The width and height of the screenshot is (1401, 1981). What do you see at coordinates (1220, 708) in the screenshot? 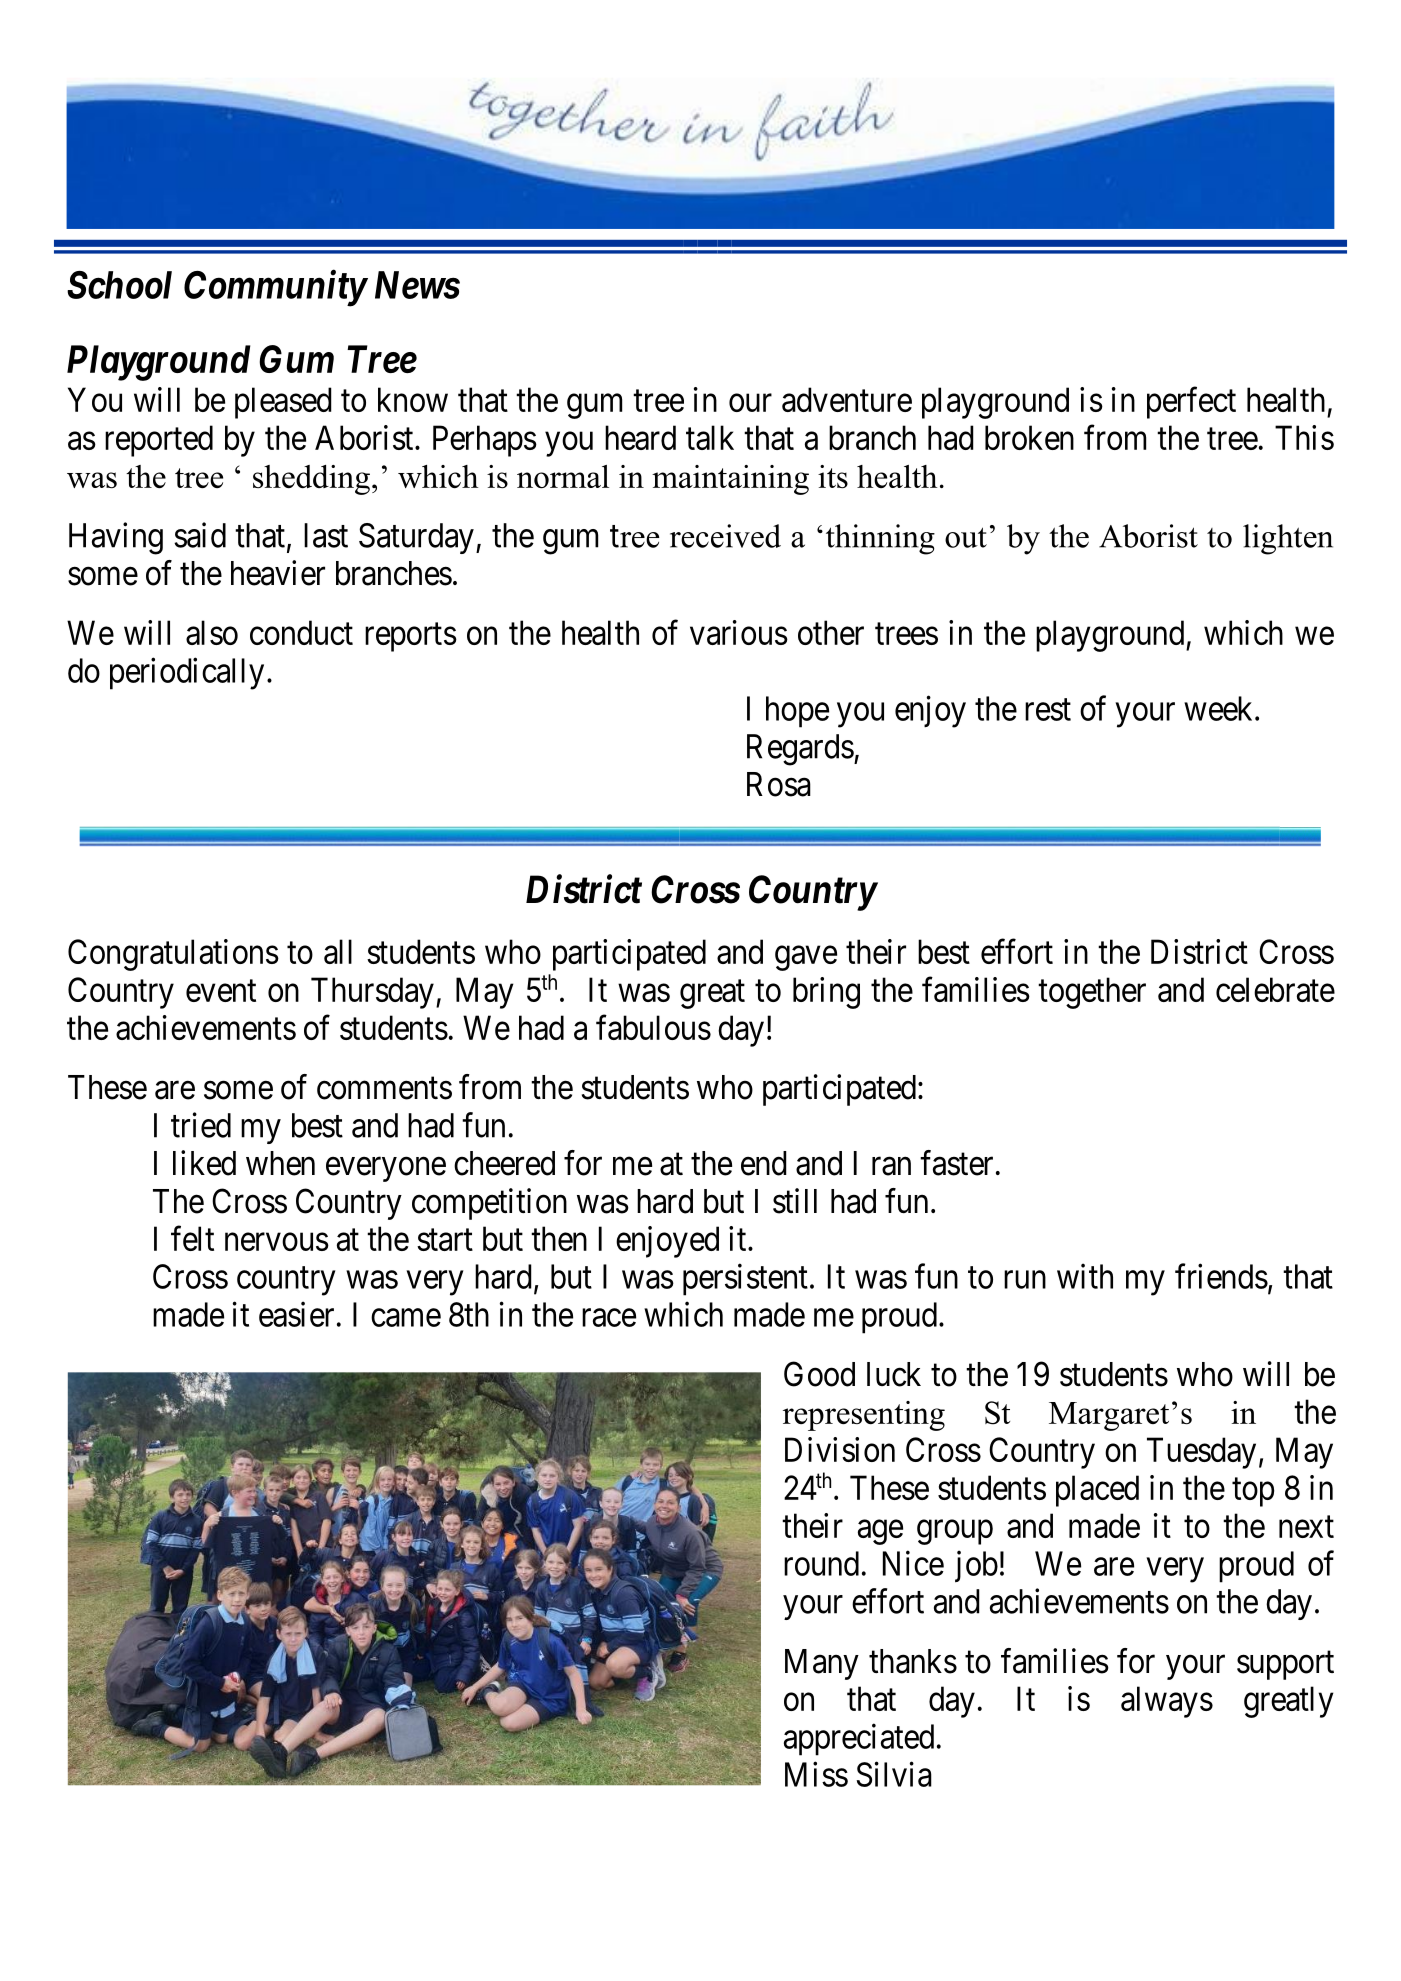
I see `week` at bounding box center [1220, 708].
